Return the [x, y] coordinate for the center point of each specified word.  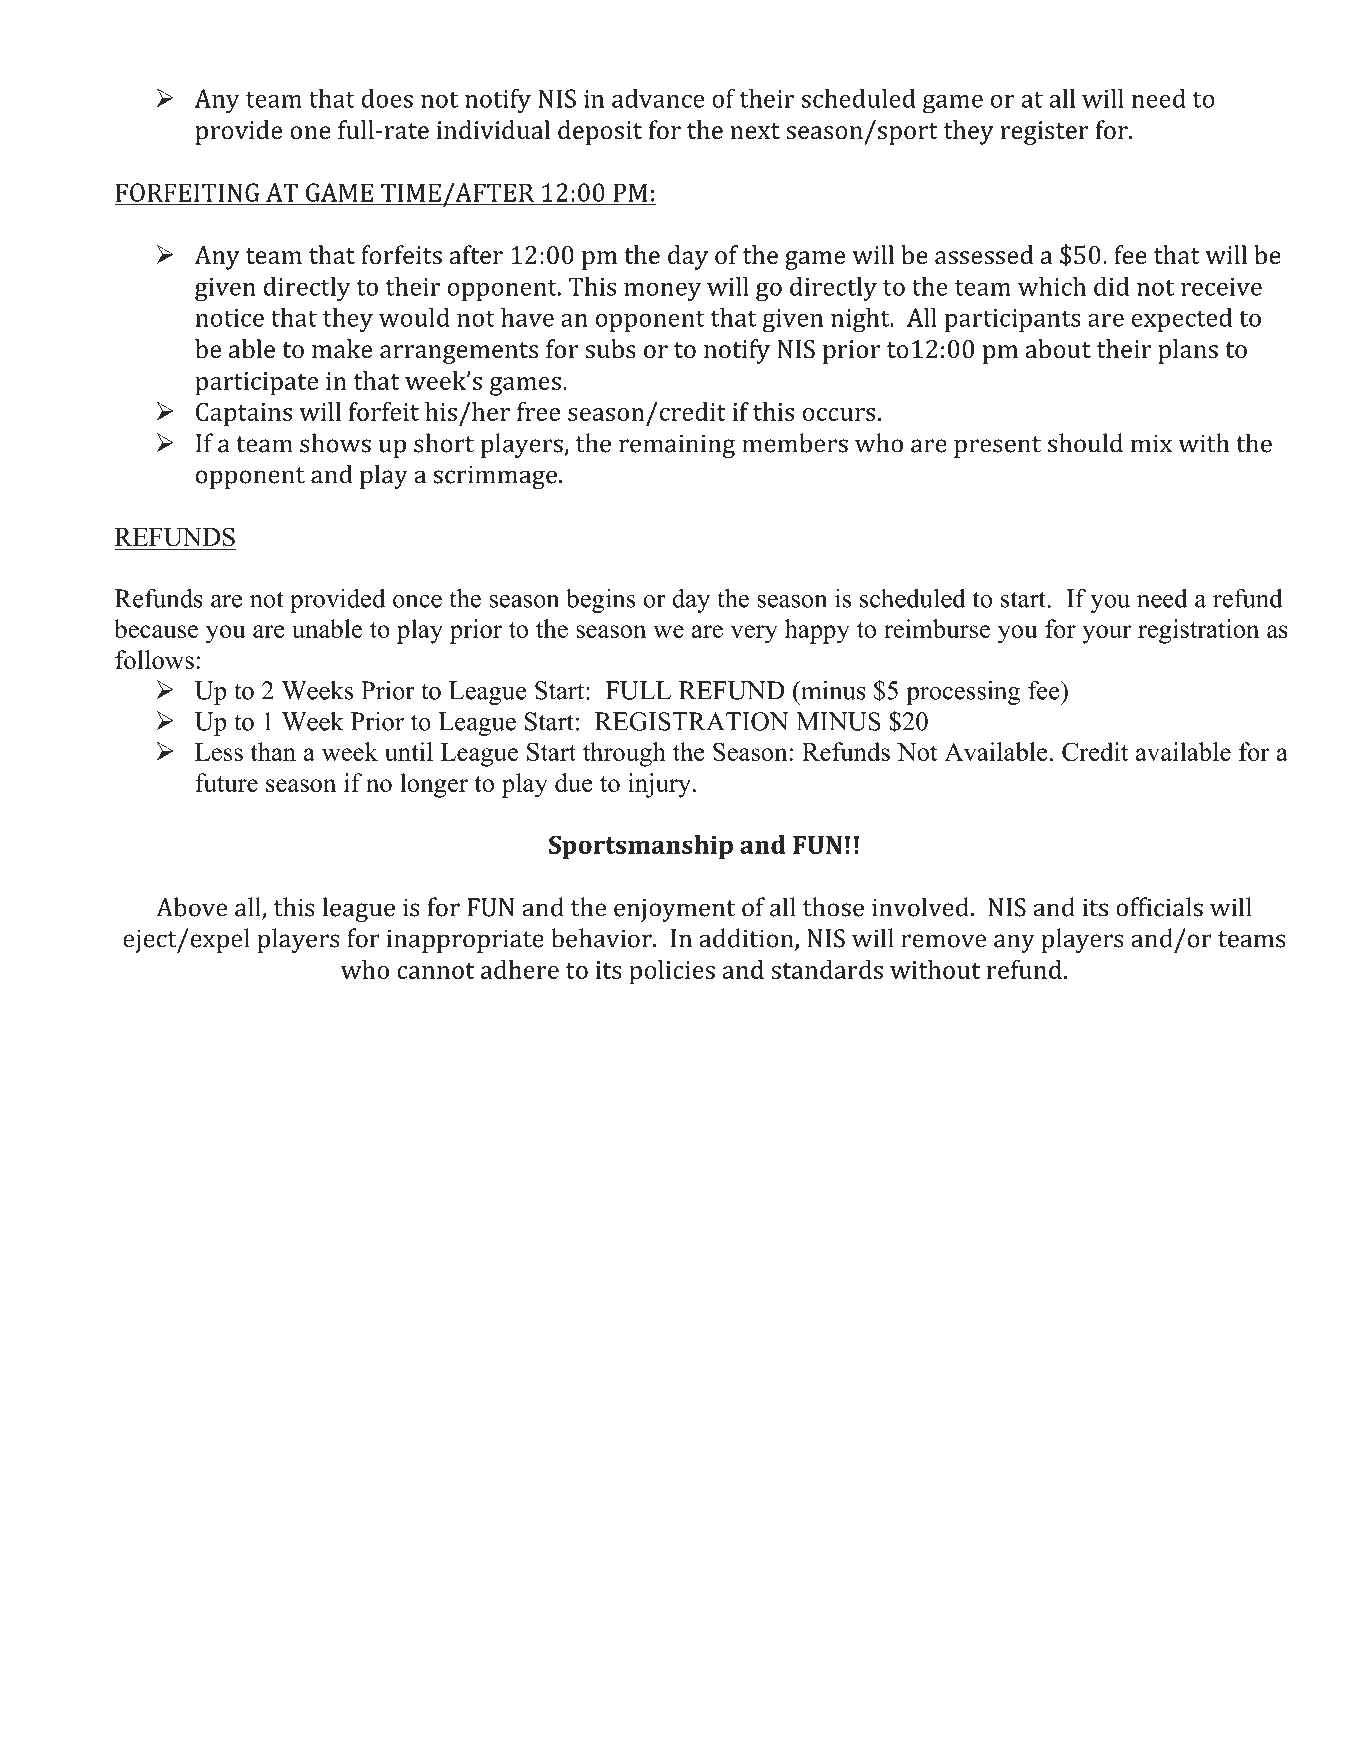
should [1085, 443]
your [1107, 634]
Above [191, 907]
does [387, 98]
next [755, 131]
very [754, 634]
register [1044, 133]
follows [154, 659]
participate [256, 384]
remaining [677, 446]
